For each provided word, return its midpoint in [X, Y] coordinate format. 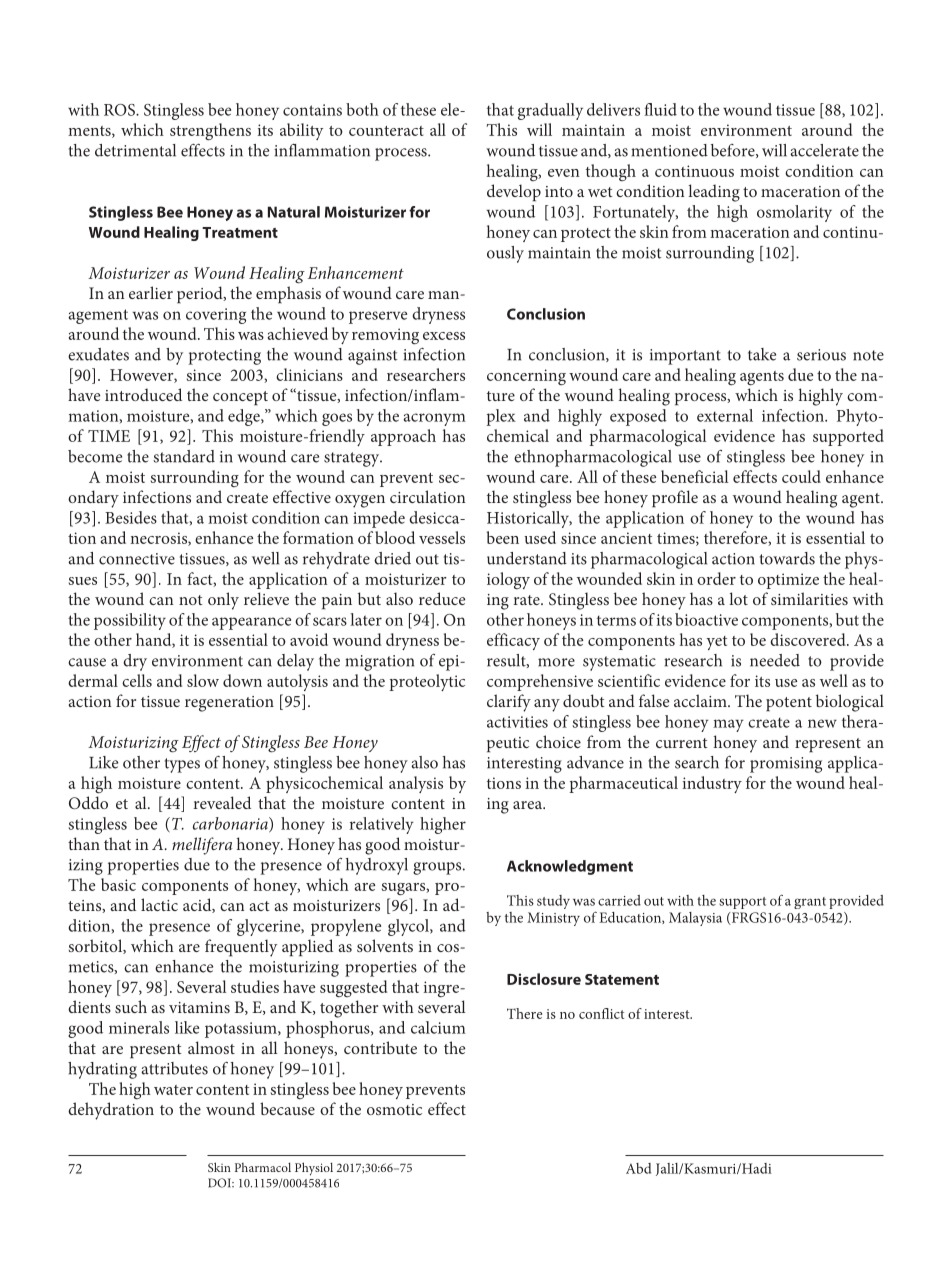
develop [514, 192]
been [503, 537]
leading [714, 193]
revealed [222, 802]
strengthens [210, 132]
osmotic [394, 1109]
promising [786, 765]
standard [184, 456]
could [801, 476]
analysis [416, 784]
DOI [220, 1183]
